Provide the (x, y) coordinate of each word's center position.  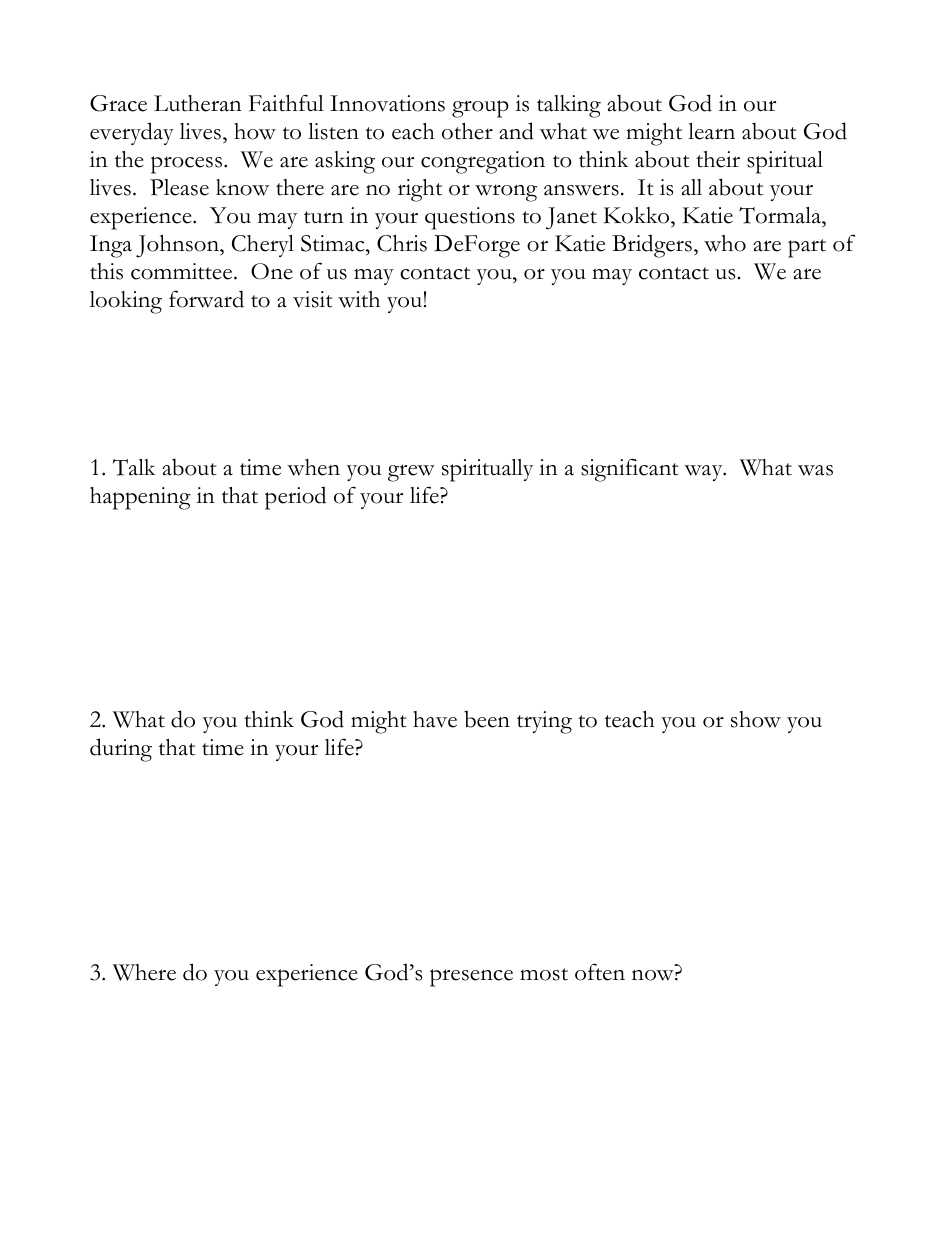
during (121, 750)
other (467, 131)
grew (411, 473)
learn (711, 131)
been (487, 719)
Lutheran (198, 103)
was (815, 470)
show (756, 719)
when (313, 467)
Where (144, 972)
